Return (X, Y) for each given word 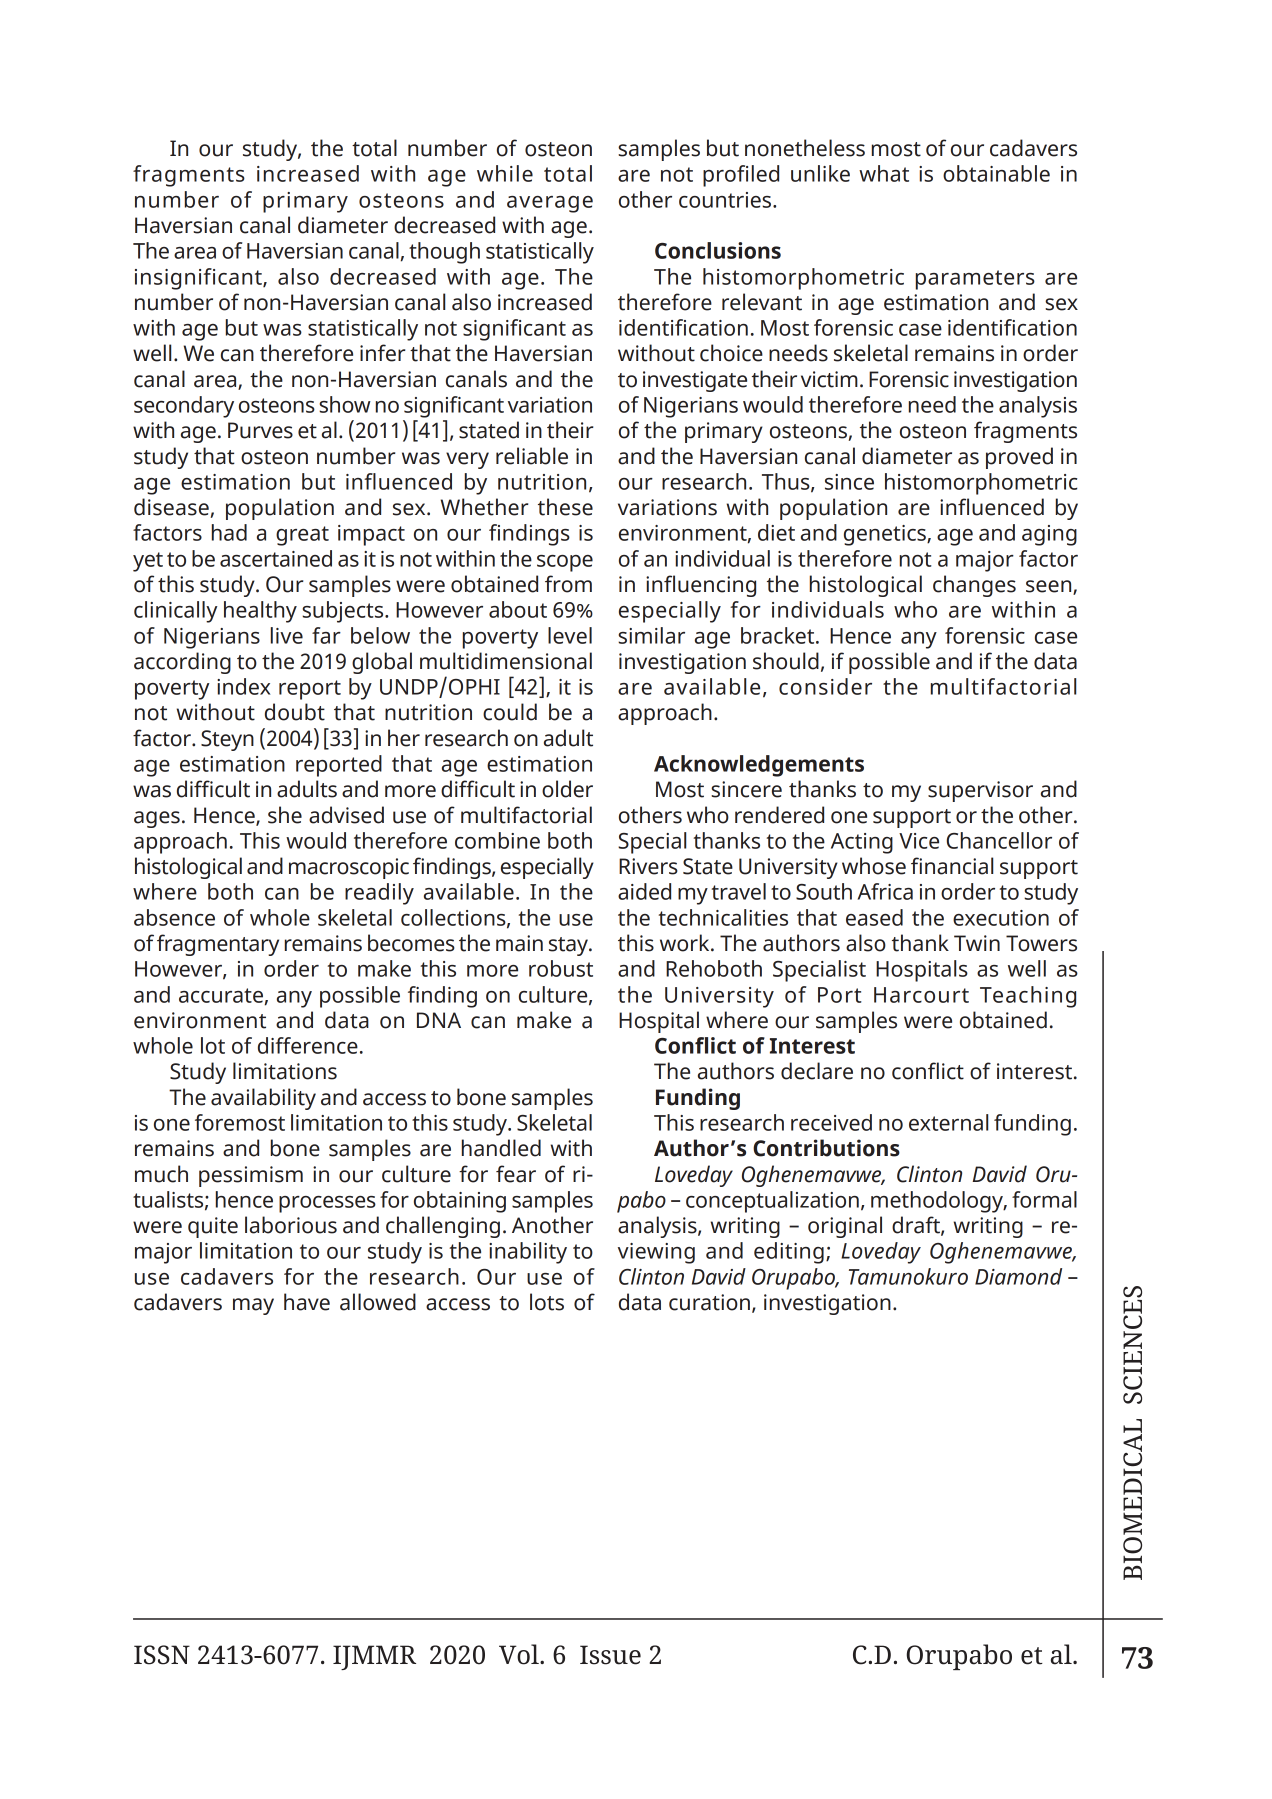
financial (952, 866)
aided (644, 891)
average (550, 204)
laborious (291, 1225)
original (845, 1227)
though (444, 253)
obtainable (996, 173)
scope (565, 563)
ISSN (162, 1655)
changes (974, 586)
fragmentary (218, 945)
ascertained (276, 558)
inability (528, 1253)
